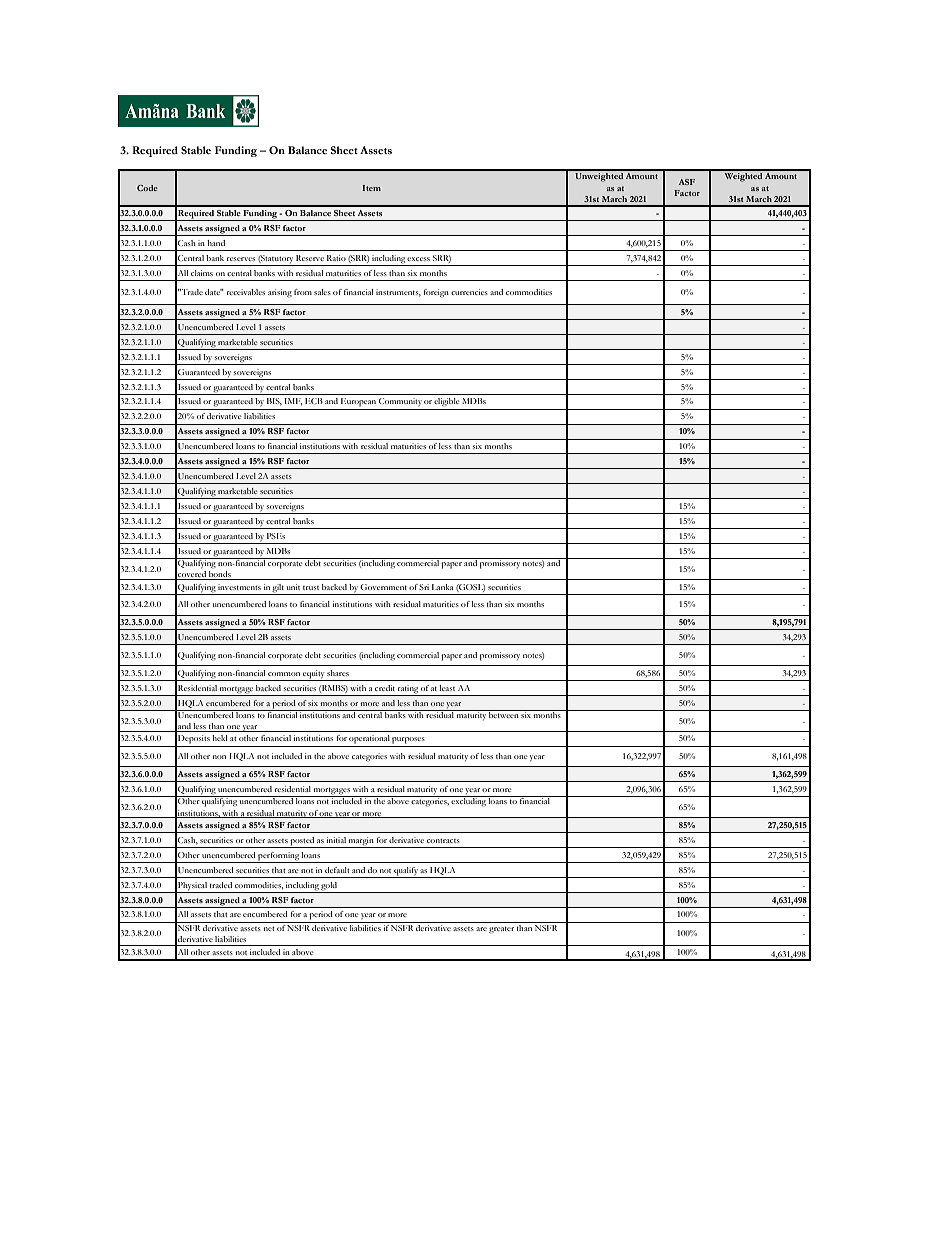 The width and height of the screenshot is (952, 1233). Describe the element at coordinates (436, 293) in the screenshot. I see `foreign` at that location.
